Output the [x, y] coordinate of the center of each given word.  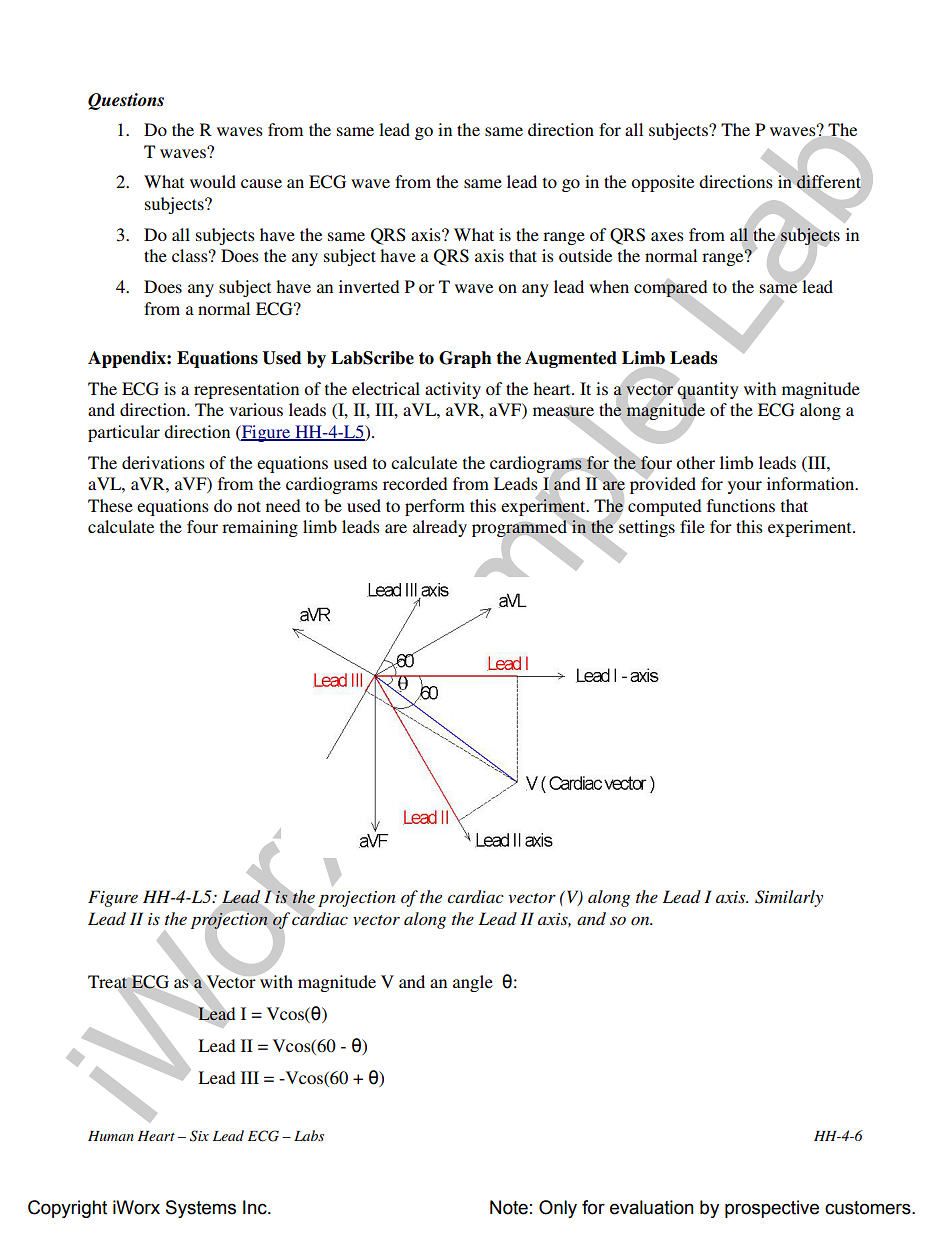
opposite [662, 183]
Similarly [789, 898]
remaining [260, 528]
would [213, 181]
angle [473, 983]
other [695, 462]
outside [585, 255]
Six [199, 1136]
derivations [163, 462]
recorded [415, 483]
